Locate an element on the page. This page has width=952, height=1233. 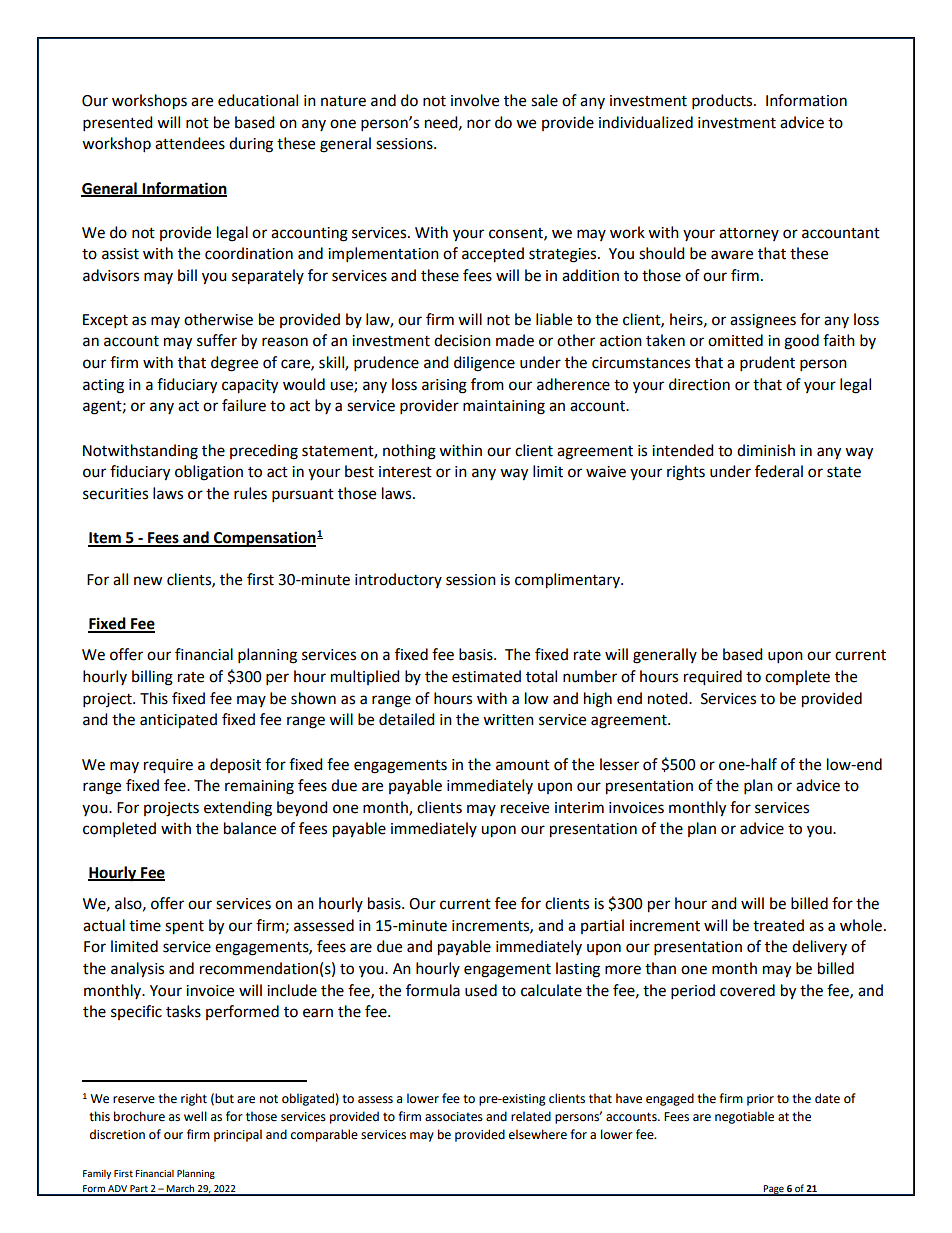
well is located at coordinates (195, 1116).
